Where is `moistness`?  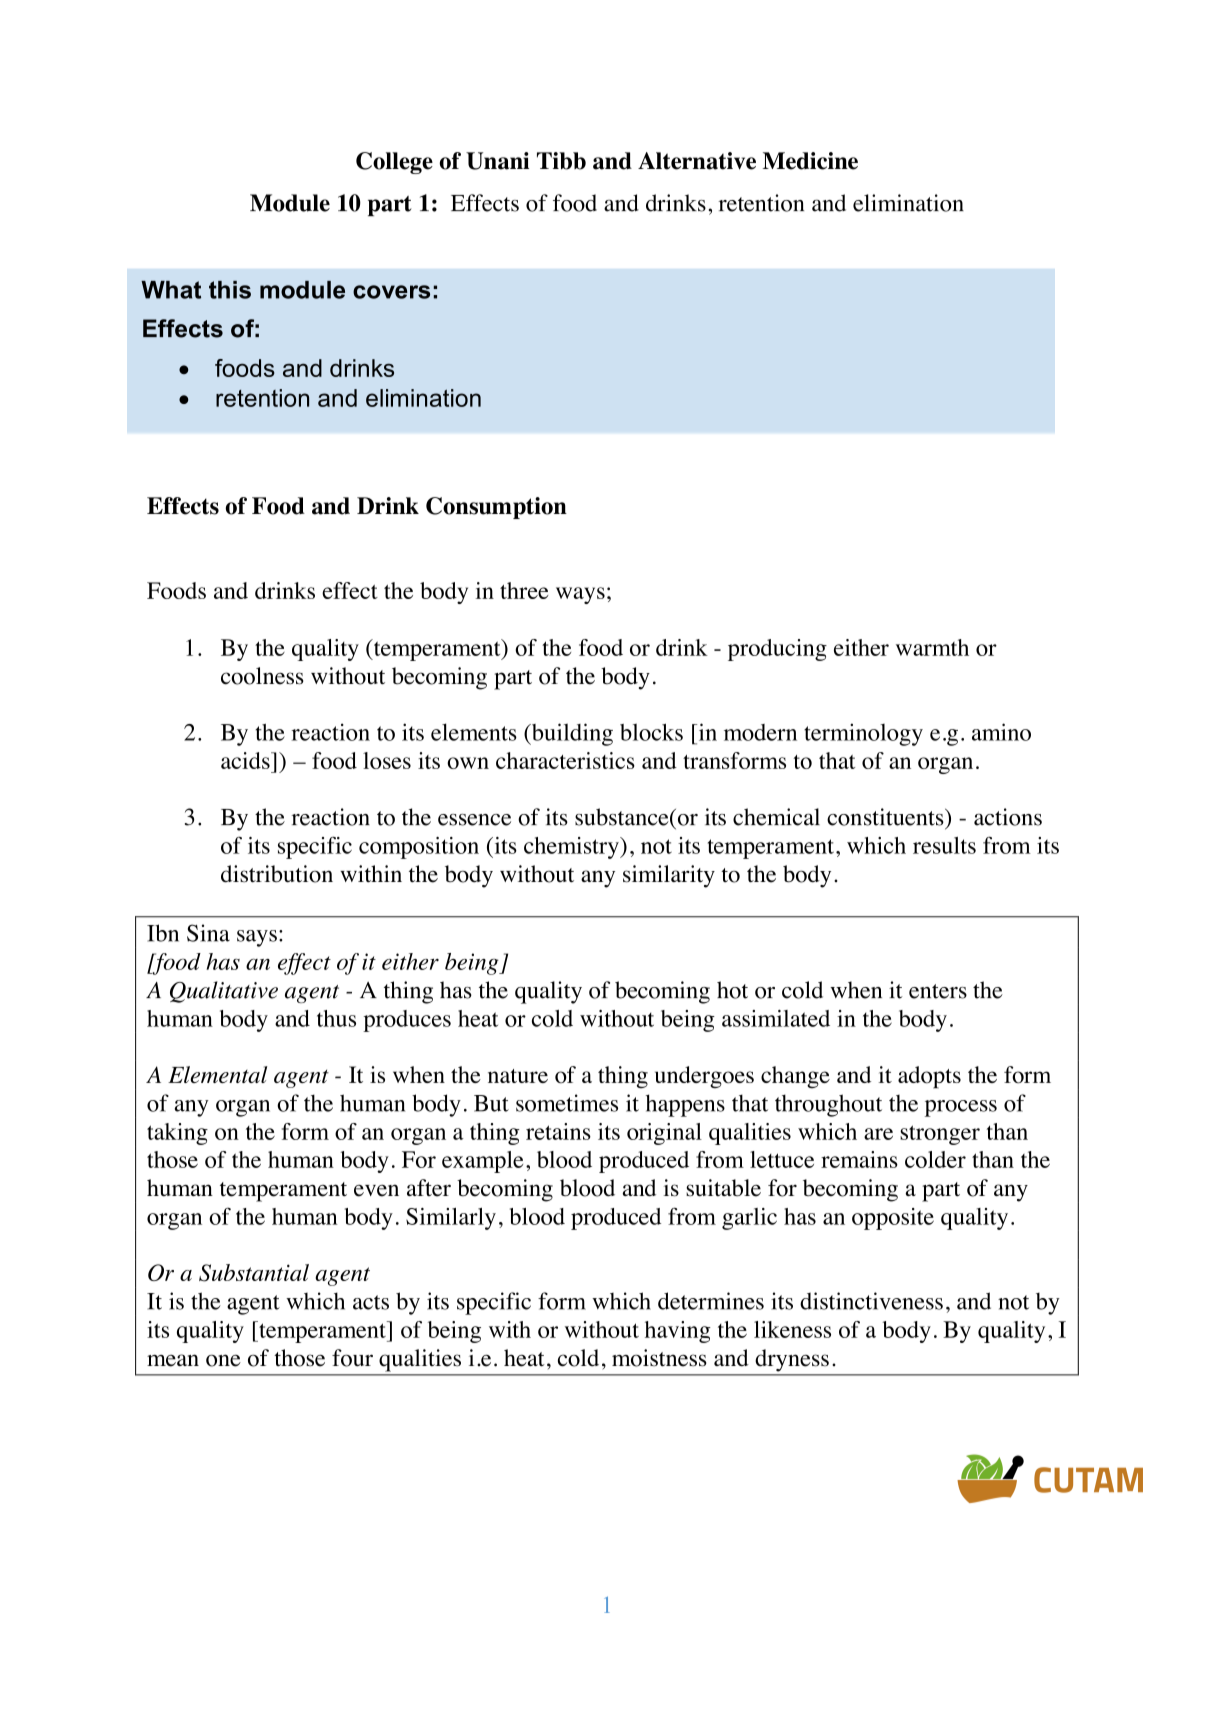 moistness is located at coordinates (659, 1358).
